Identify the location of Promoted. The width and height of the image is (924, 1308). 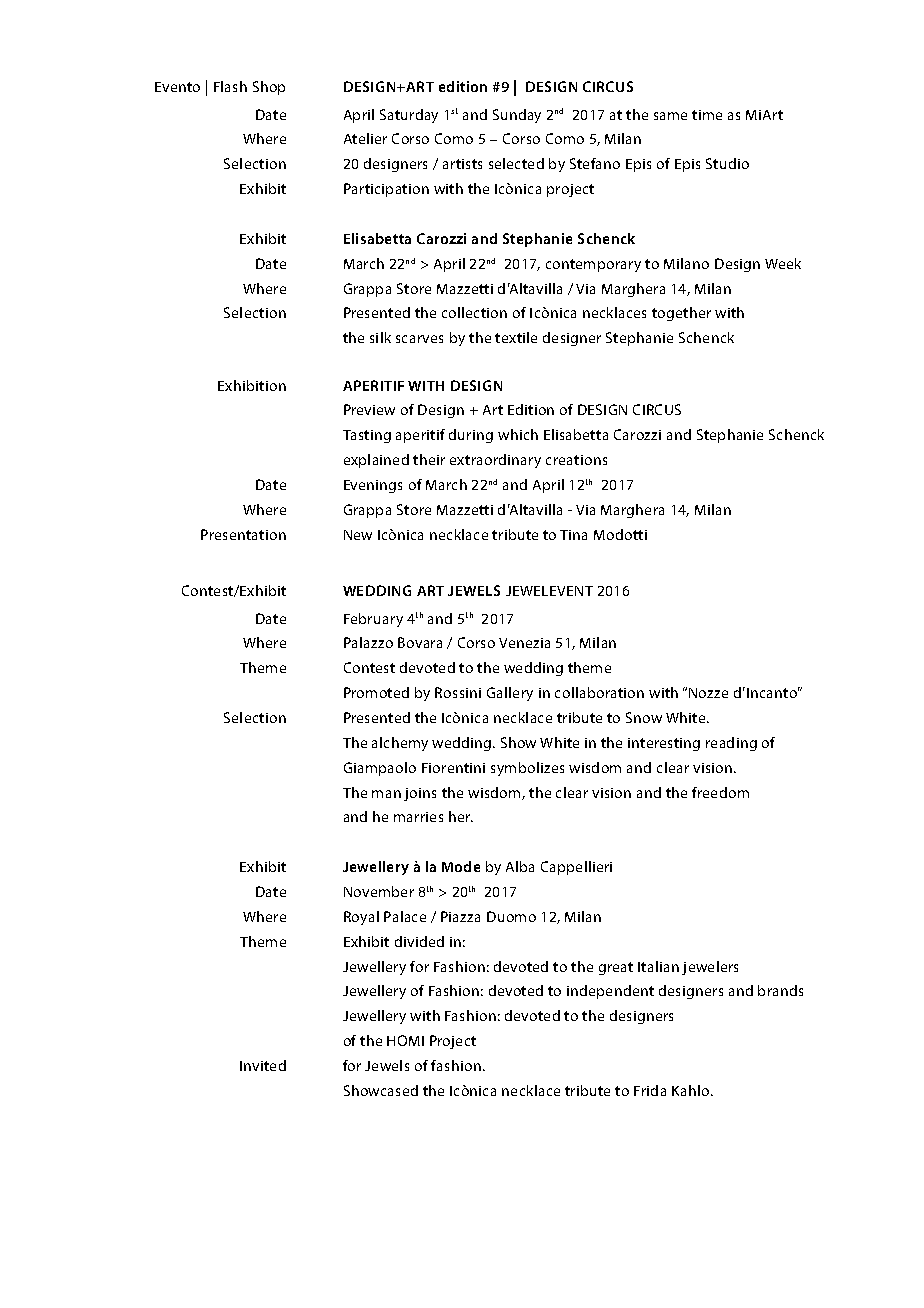
(376, 692).
